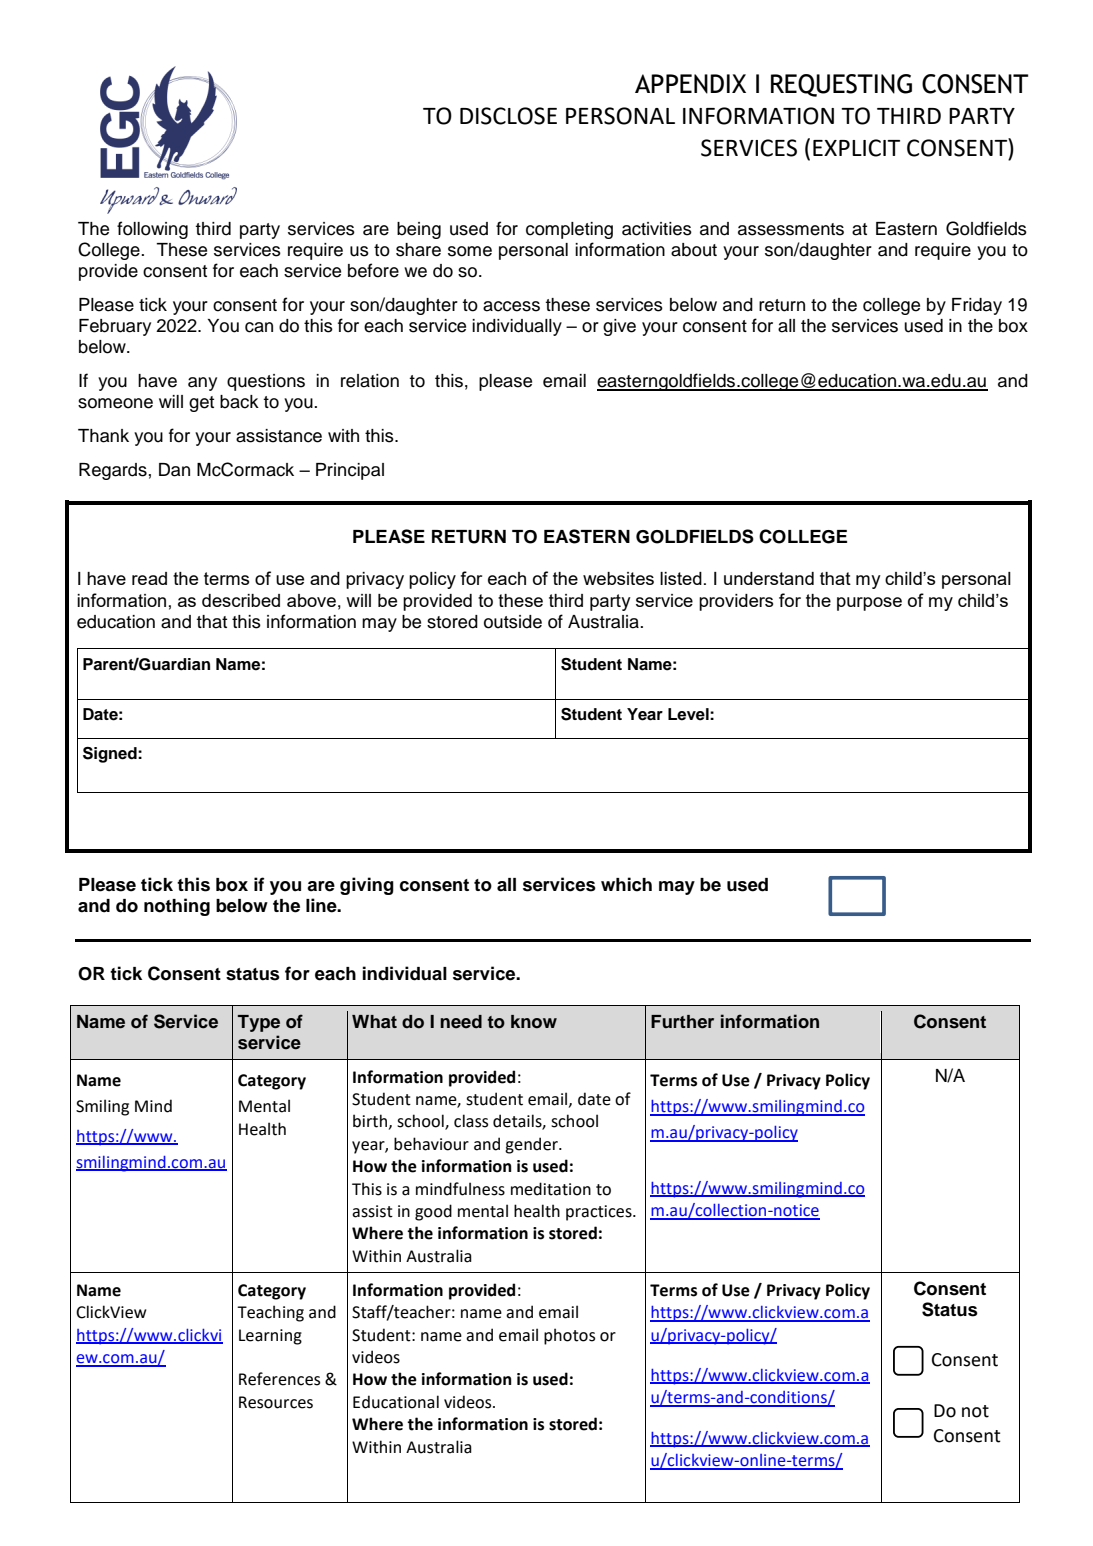  What do you see at coordinates (152, 230) in the page?
I see `following` at bounding box center [152, 230].
